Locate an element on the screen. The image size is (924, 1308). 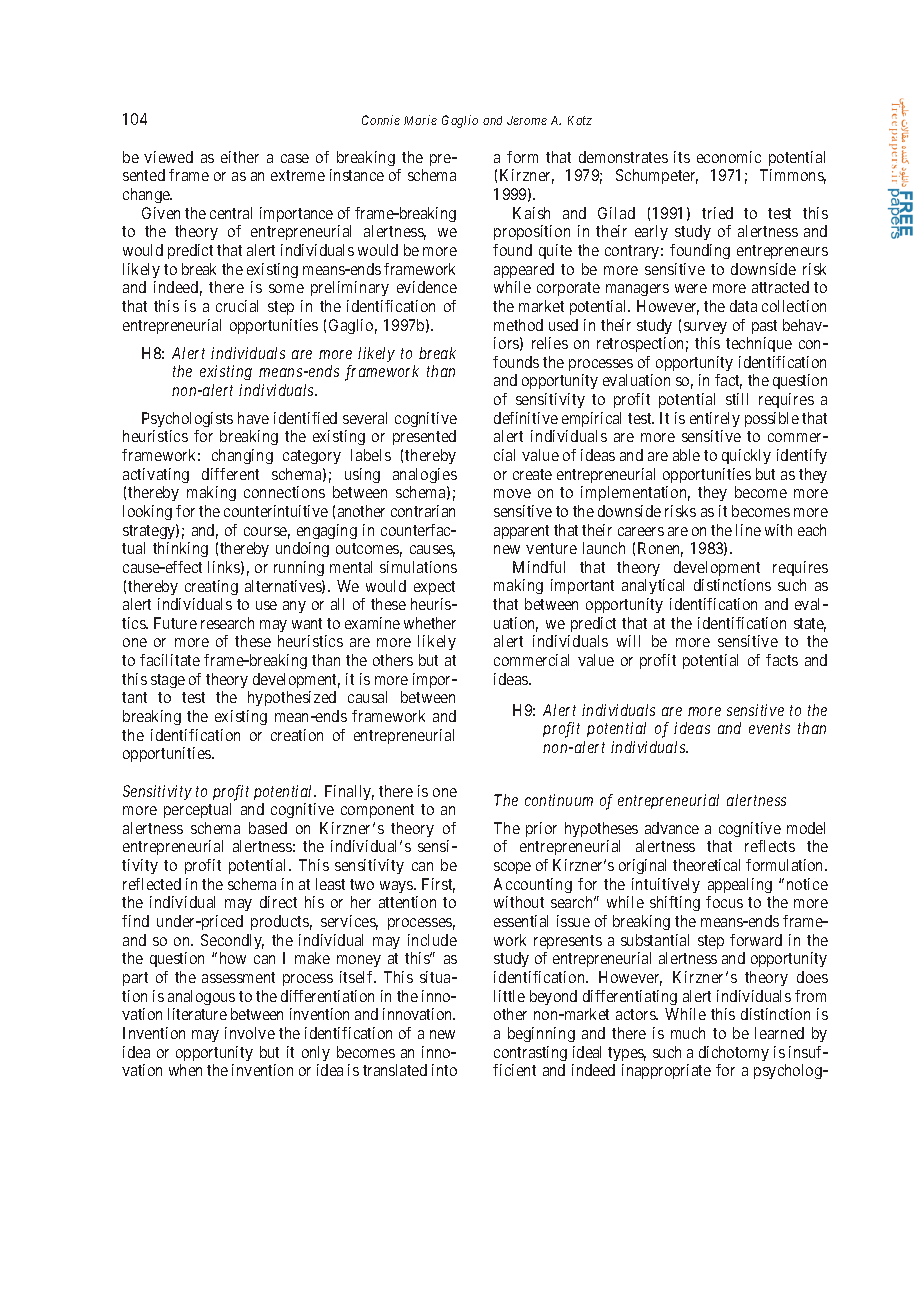
economic is located at coordinates (729, 157).
